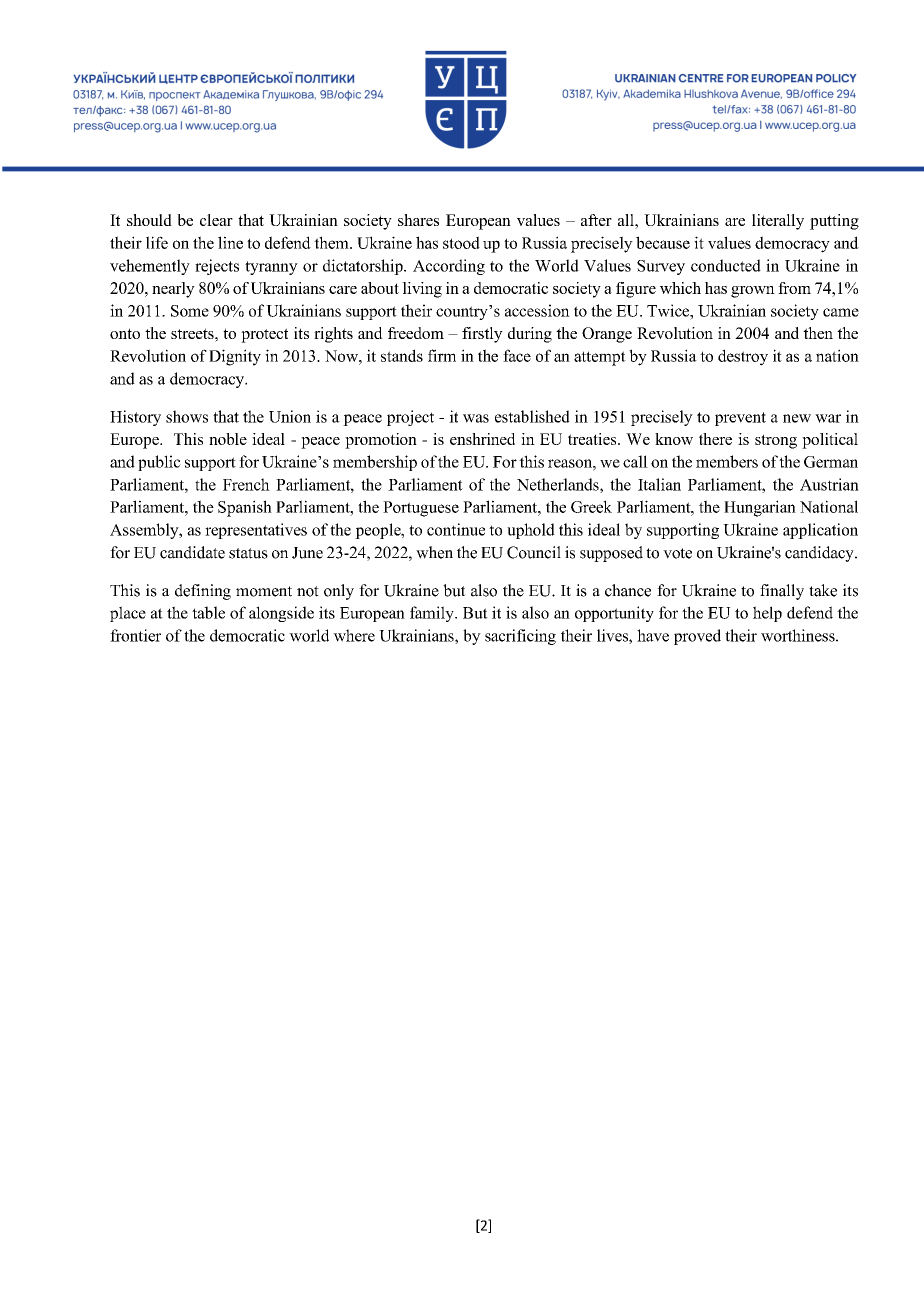  What do you see at coordinates (230, 242) in the screenshot?
I see `line` at bounding box center [230, 242].
